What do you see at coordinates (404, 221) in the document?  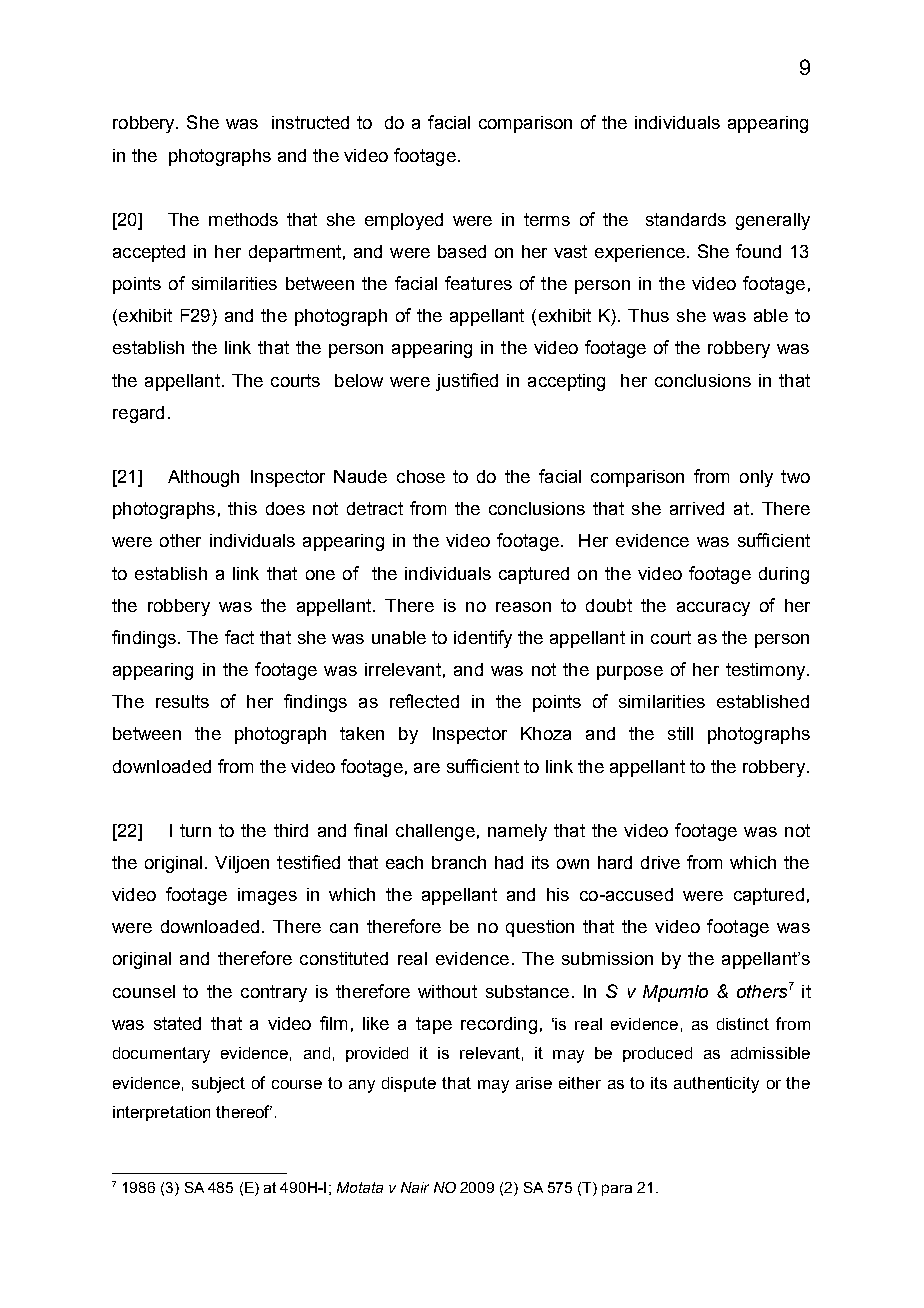 I see `employed` at bounding box center [404, 221].
